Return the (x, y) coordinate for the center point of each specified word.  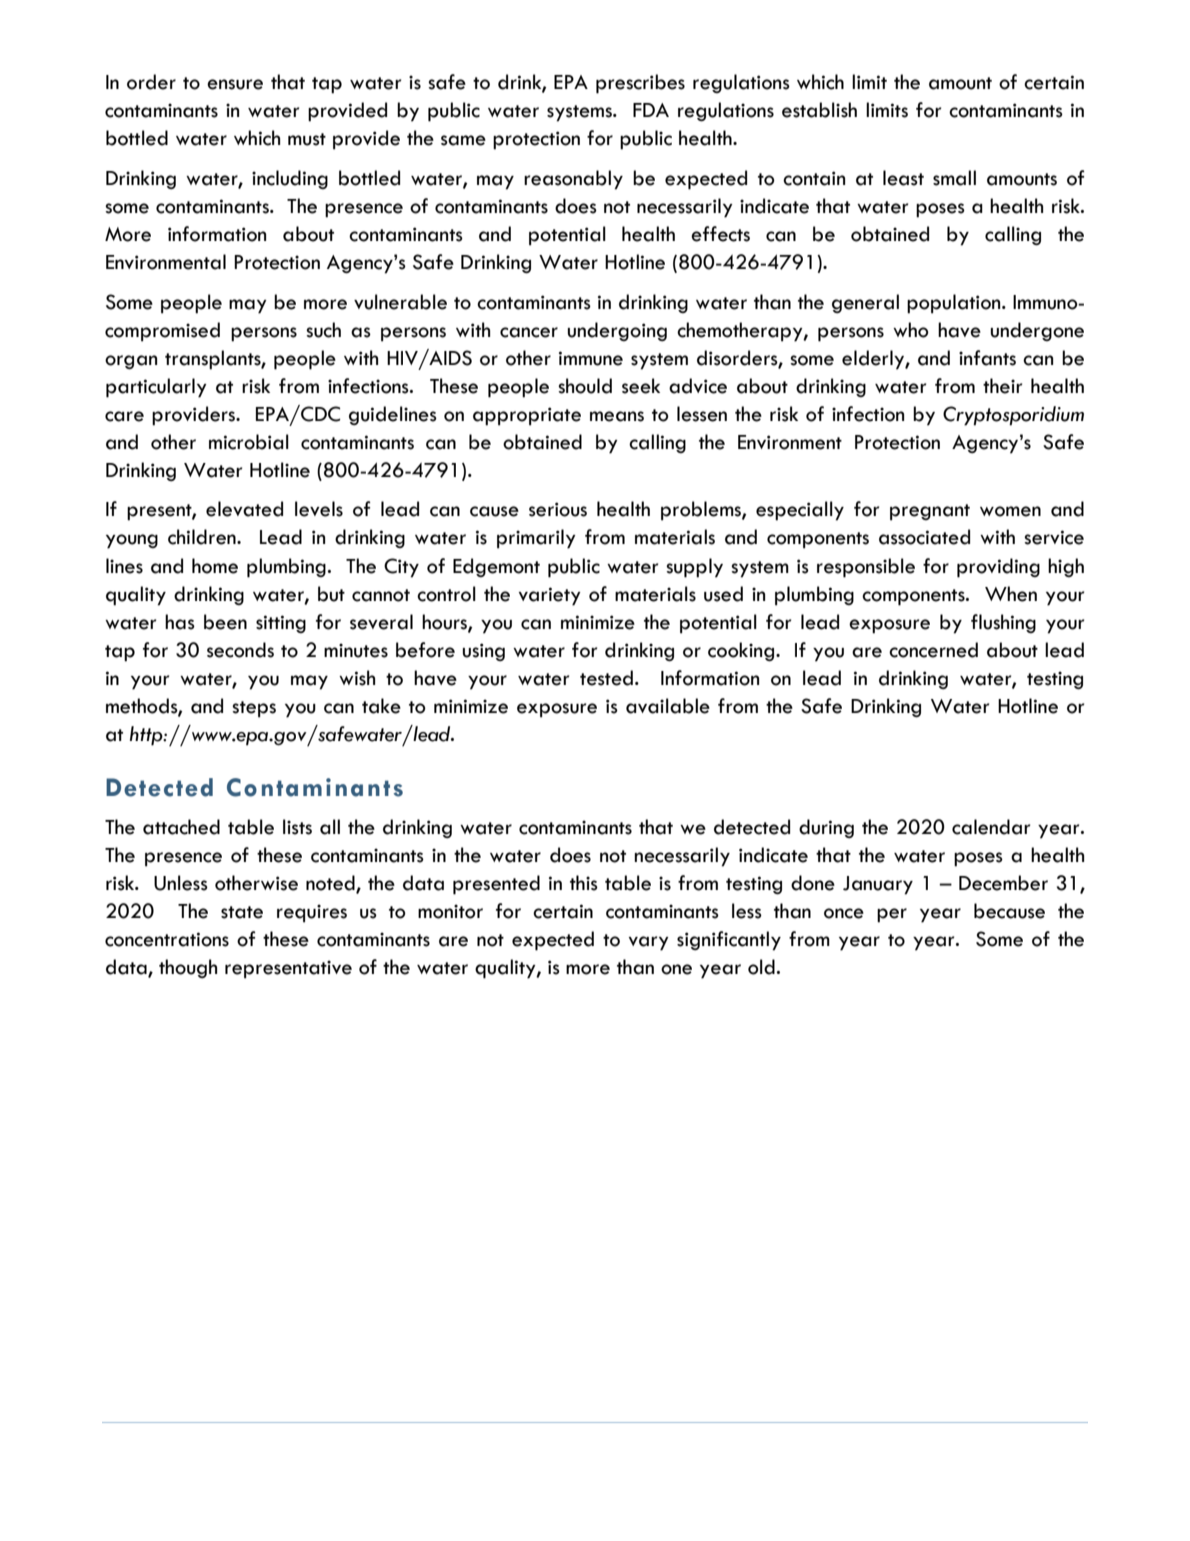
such (323, 330)
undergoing (617, 331)
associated (924, 537)
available (668, 706)
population (955, 304)
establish (819, 110)
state (242, 912)
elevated (244, 509)
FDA (651, 110)
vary (649, 943)
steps (254, 709)
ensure (235, 84)
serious (558, 509)
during (826, 828)
